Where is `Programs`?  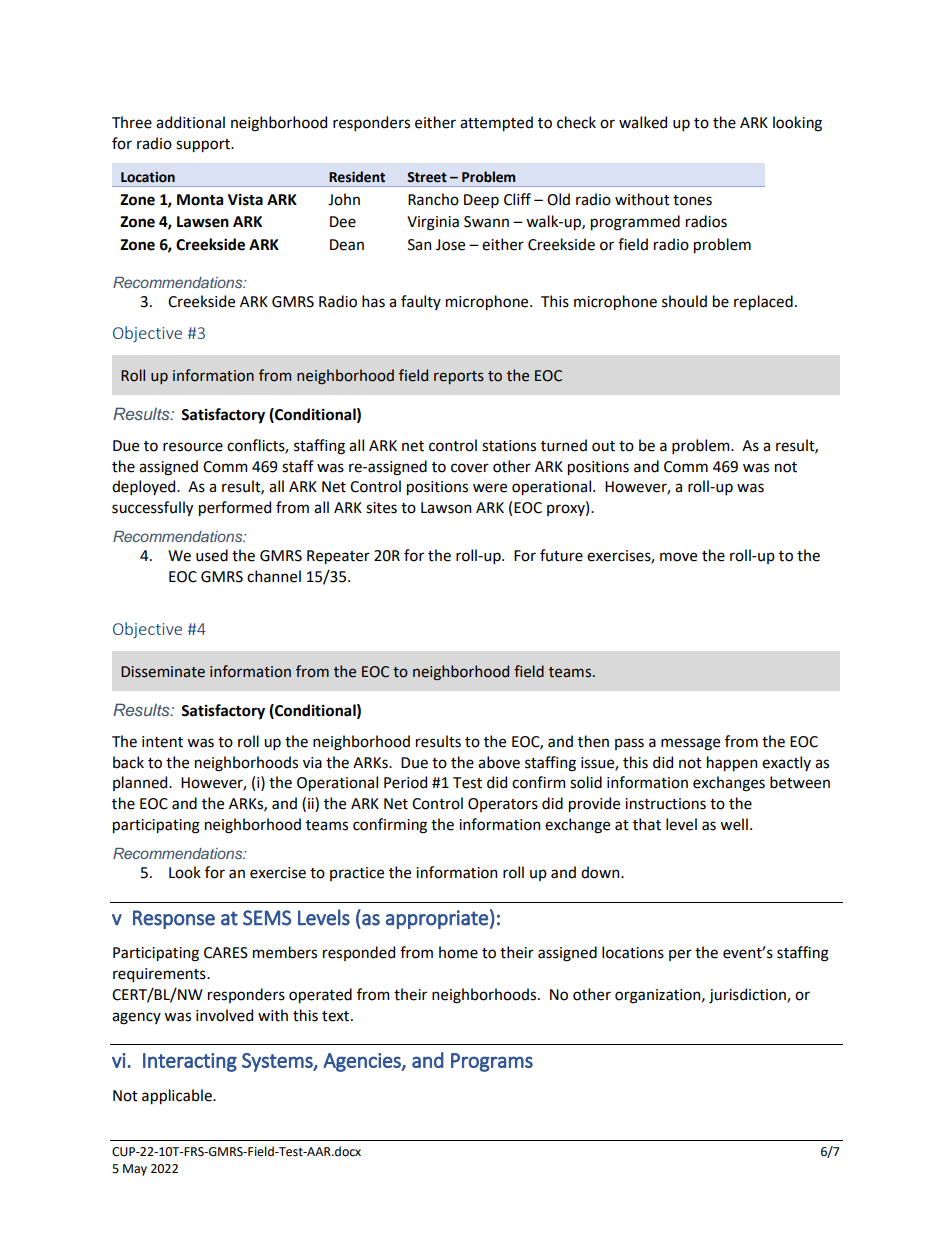
Programs is located at coordinates (492, 1062).
